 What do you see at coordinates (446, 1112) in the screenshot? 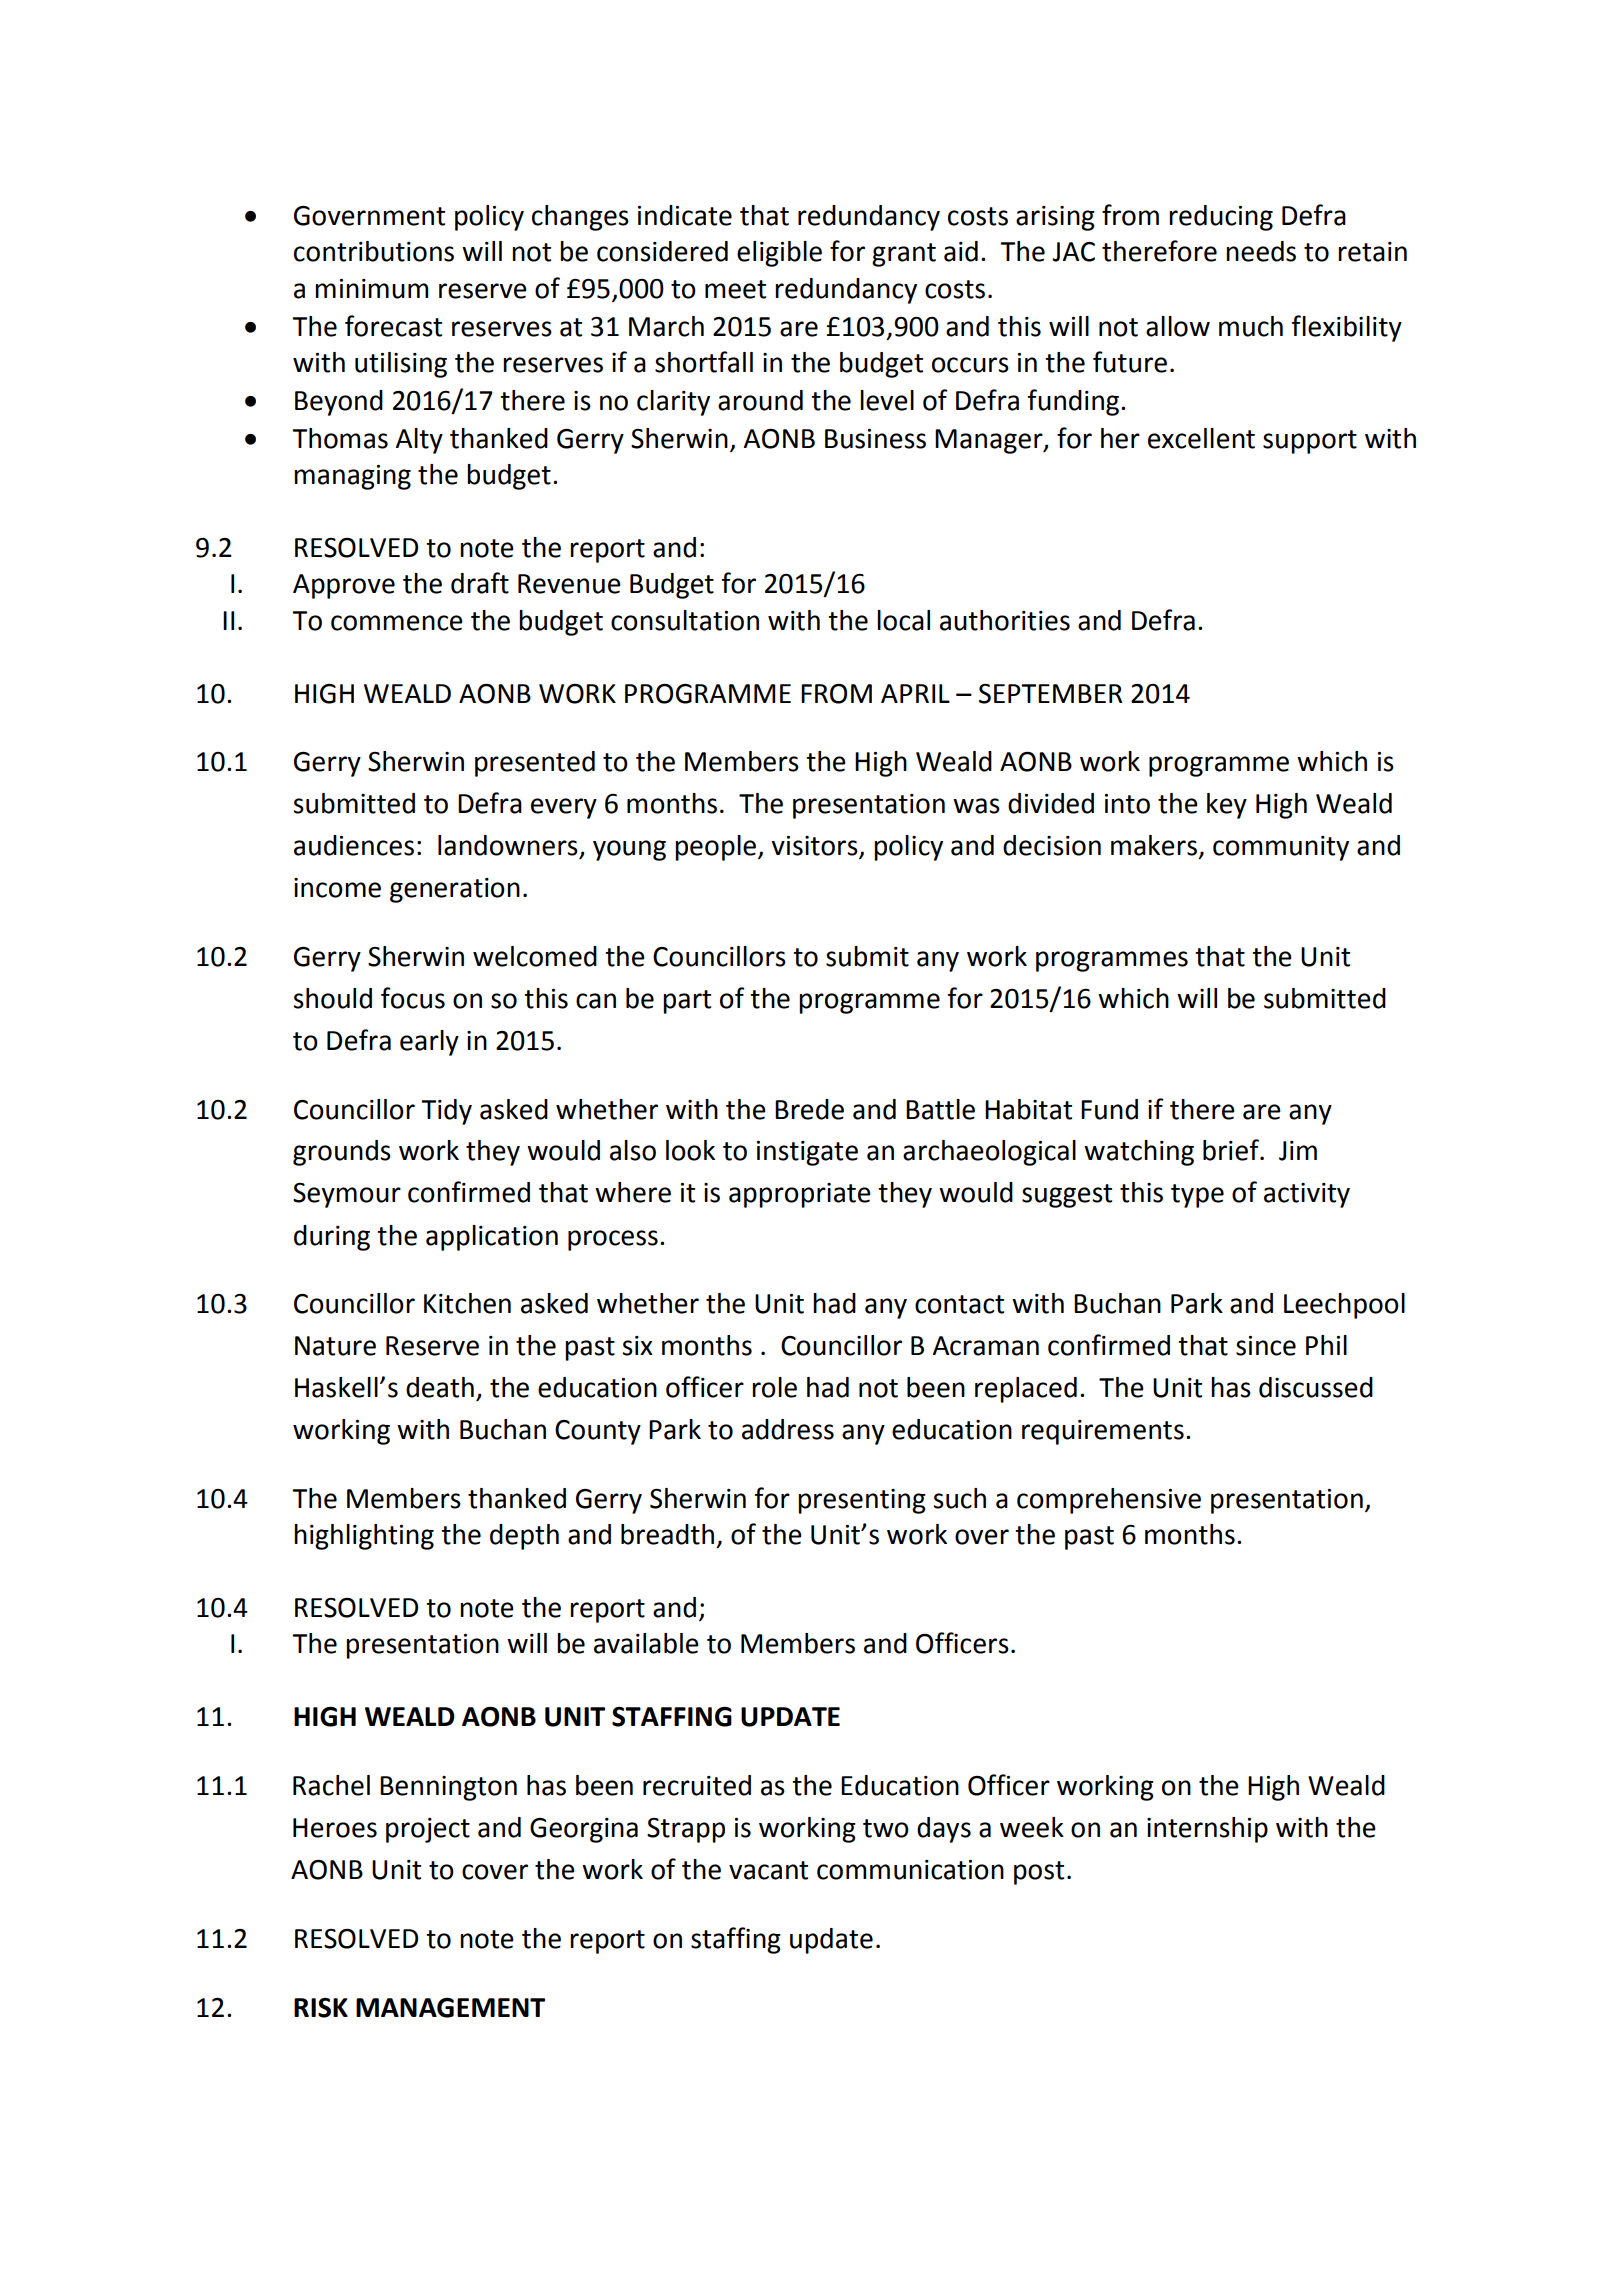
I see `Tidy` at bounding box center [446, 1112].
